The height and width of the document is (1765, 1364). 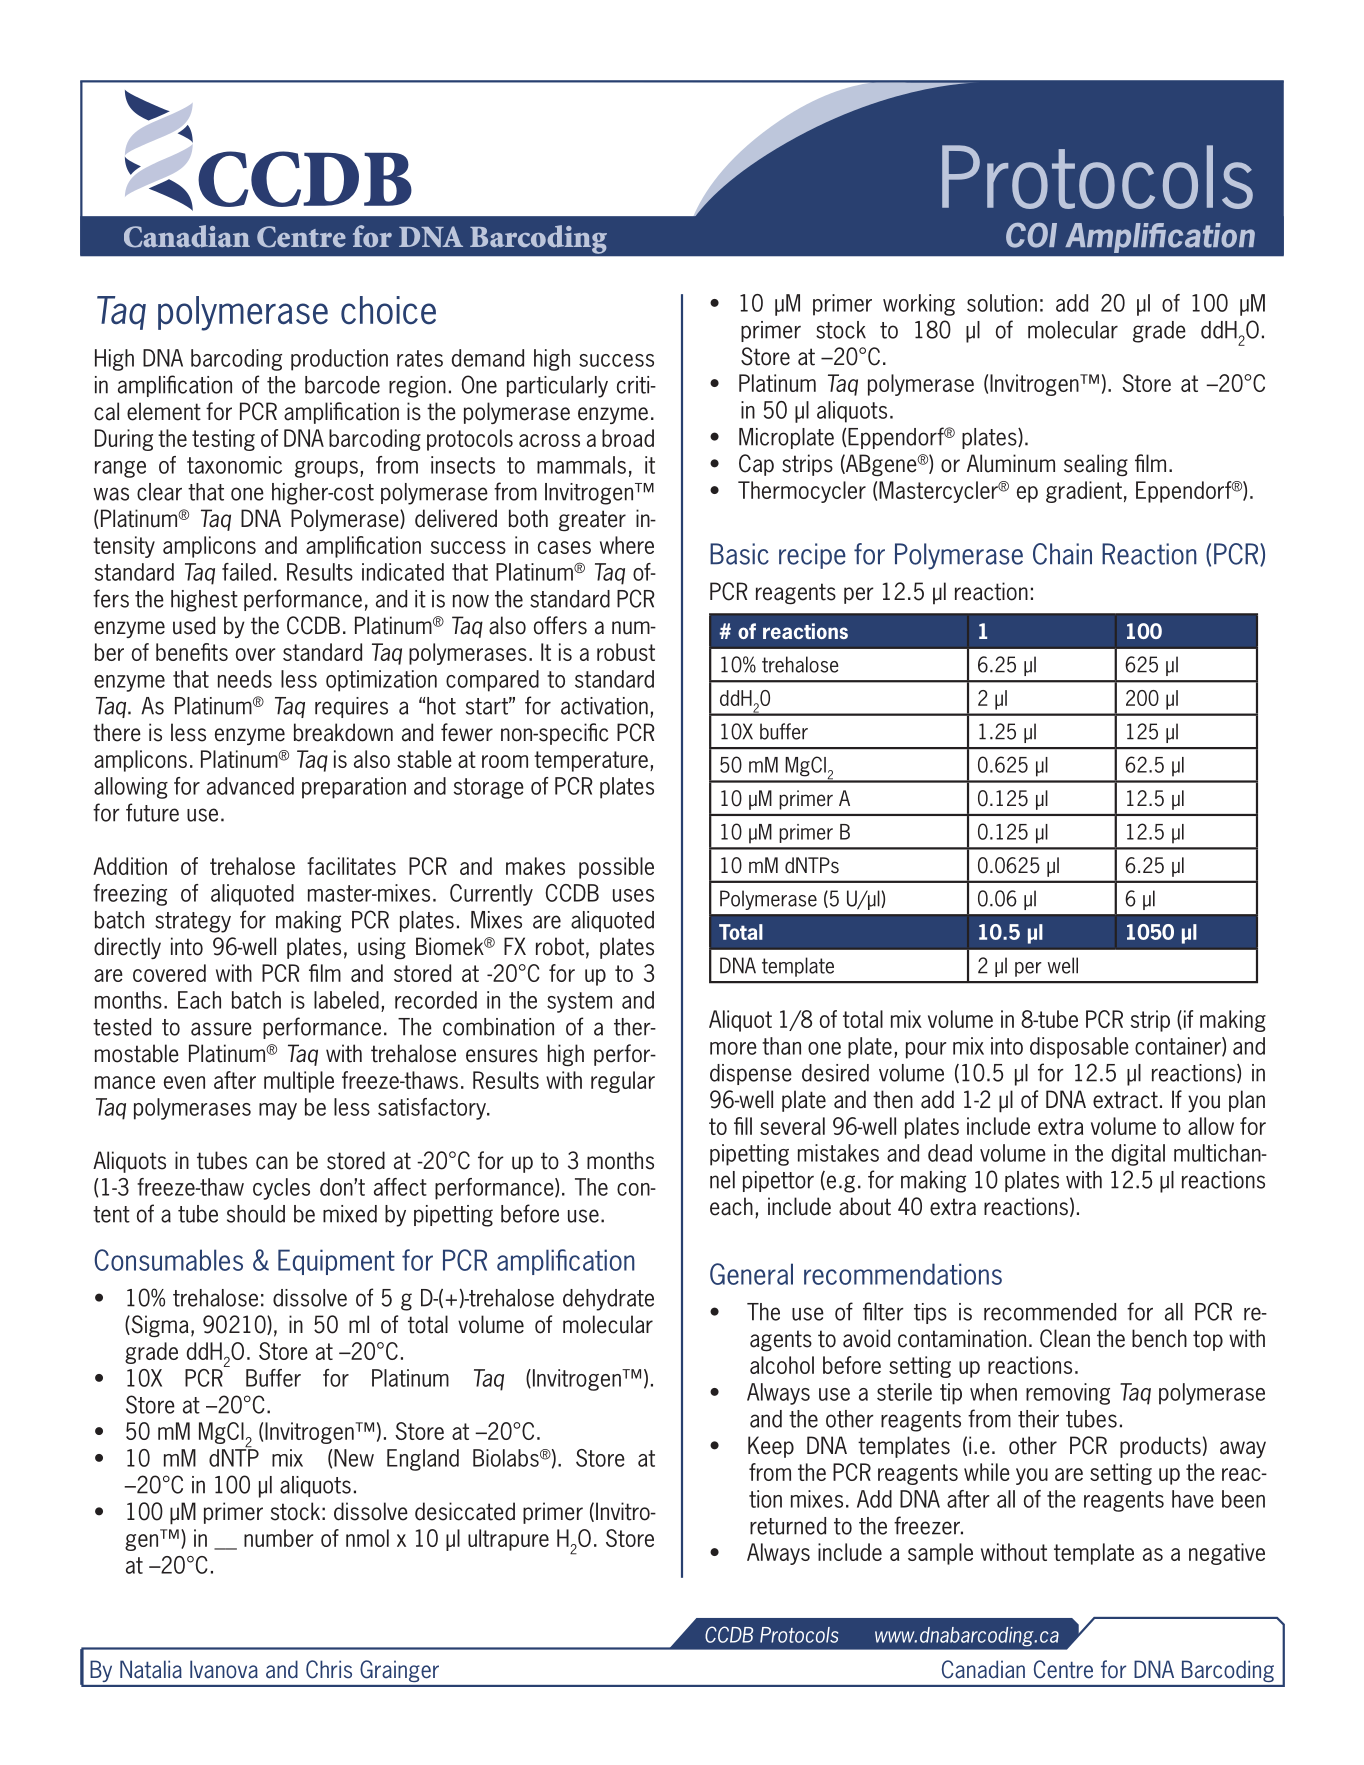 What do you see at coordinates (221, 1029) in the document?
I see `assure` at bounding box center [221, 1029].
